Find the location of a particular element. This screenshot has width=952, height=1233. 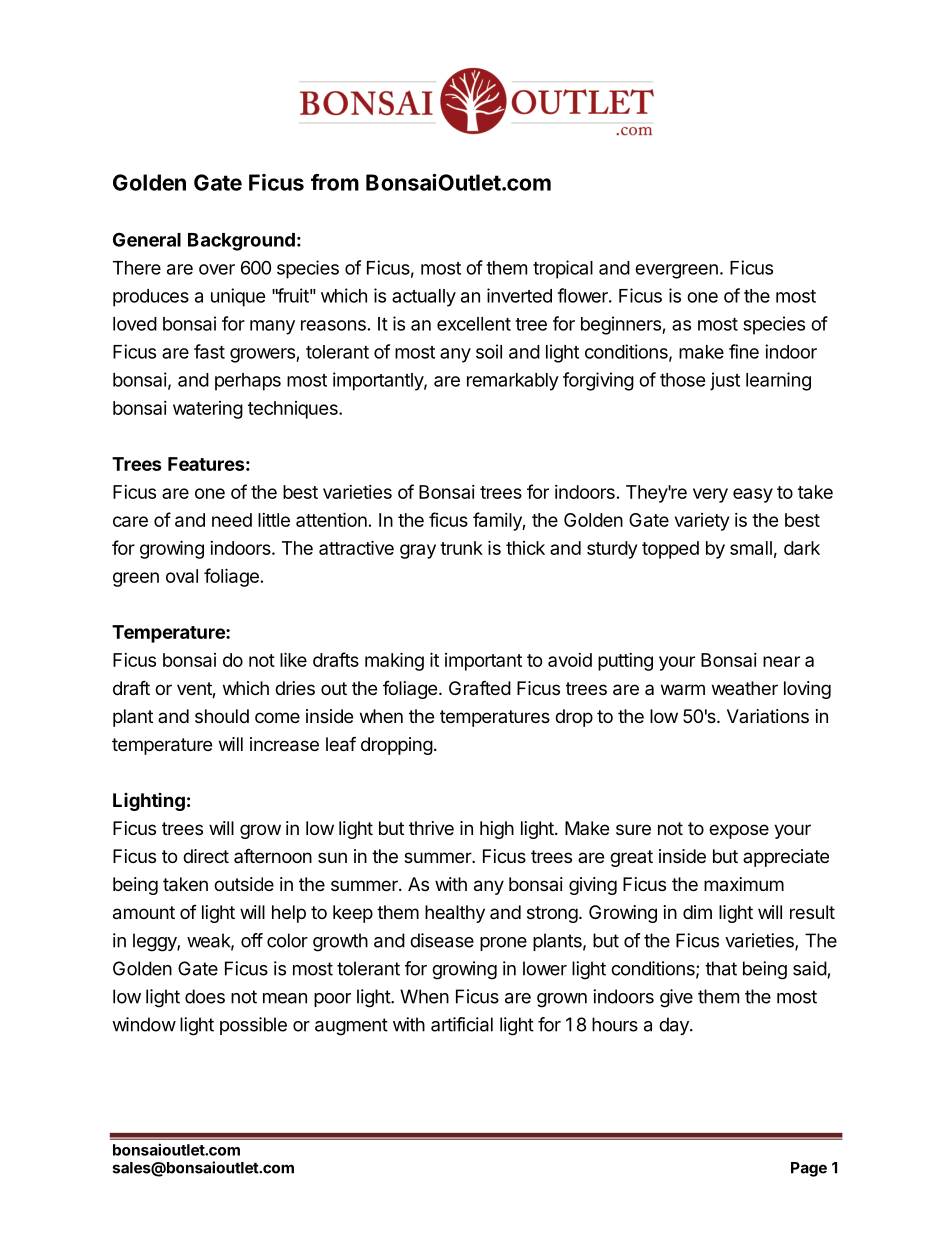

that is located at coordinates (721, 968).
